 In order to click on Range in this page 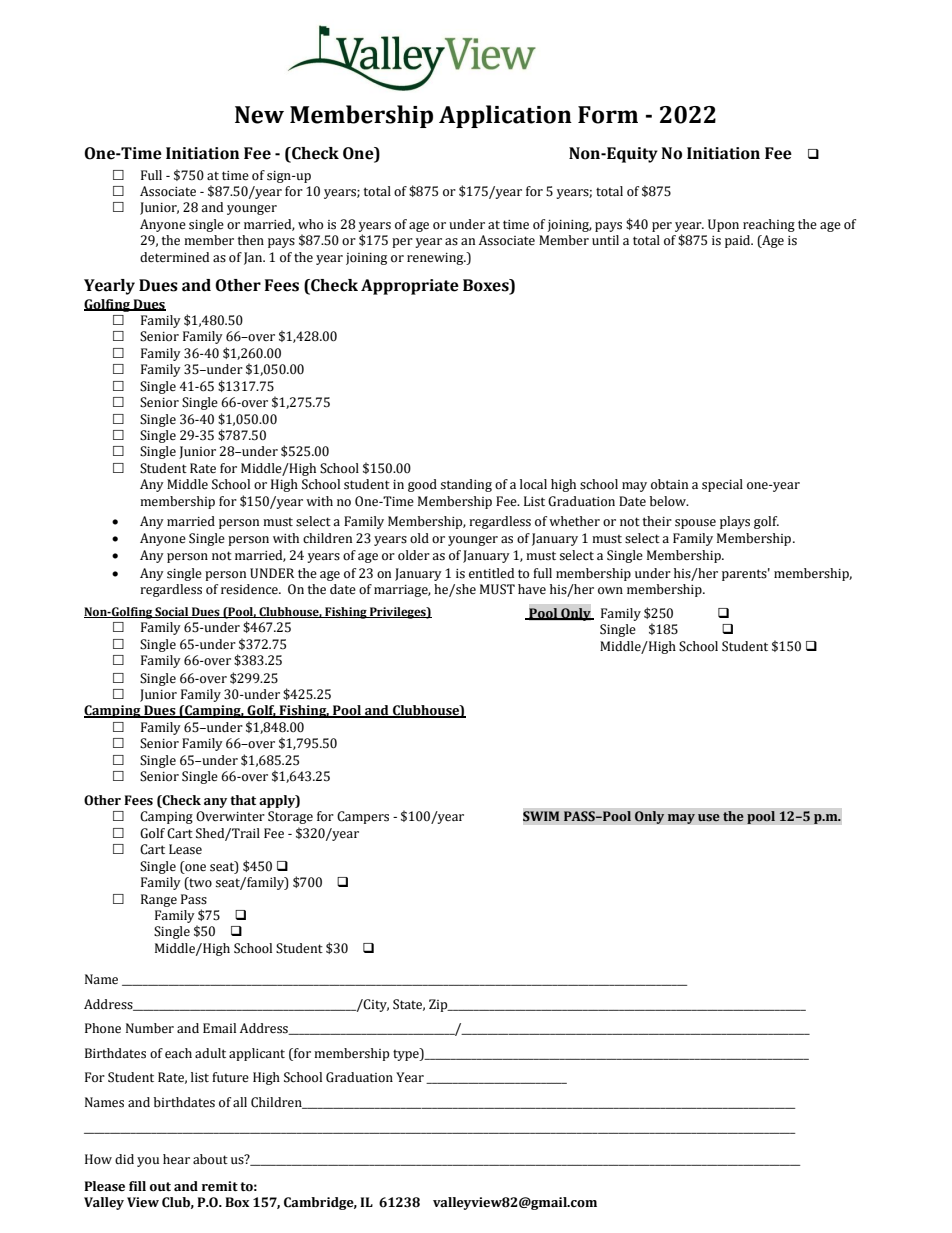, I will do `click(159, 900)`.
